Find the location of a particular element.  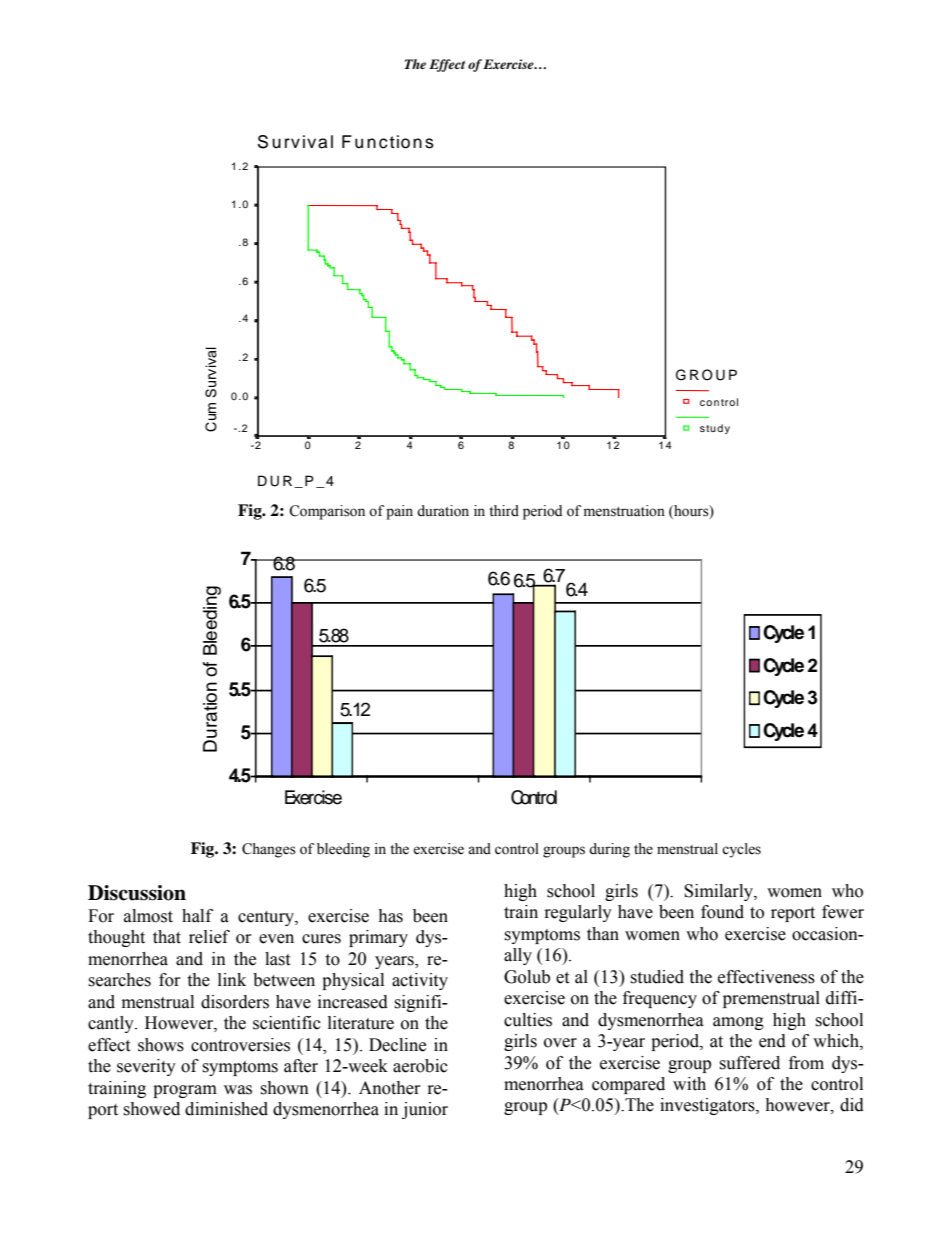

fewer is located at coordinates (843, 912).
